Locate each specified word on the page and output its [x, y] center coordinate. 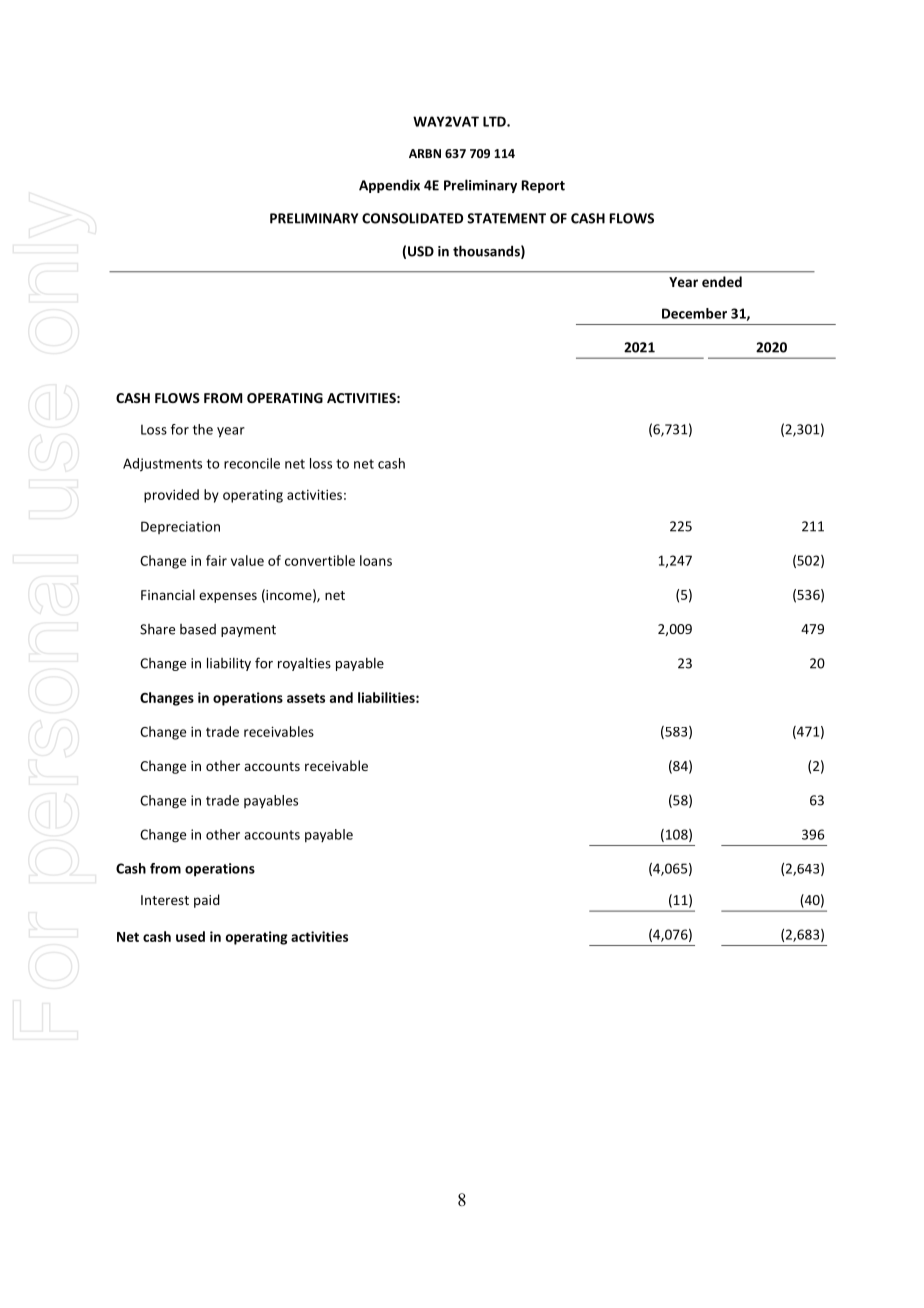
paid [207, 901]
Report [543, 186]
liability [229, 664]
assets [306, 698]
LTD [495, 121]
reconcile [252, 463]
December [694, 313]
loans [376, 560]
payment [248, 631]
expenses [228, 597]
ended [722, 281]
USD [421, 251]
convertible [320, 560]
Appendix [389, 186]
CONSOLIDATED [412, 218]
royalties [304, 664]
